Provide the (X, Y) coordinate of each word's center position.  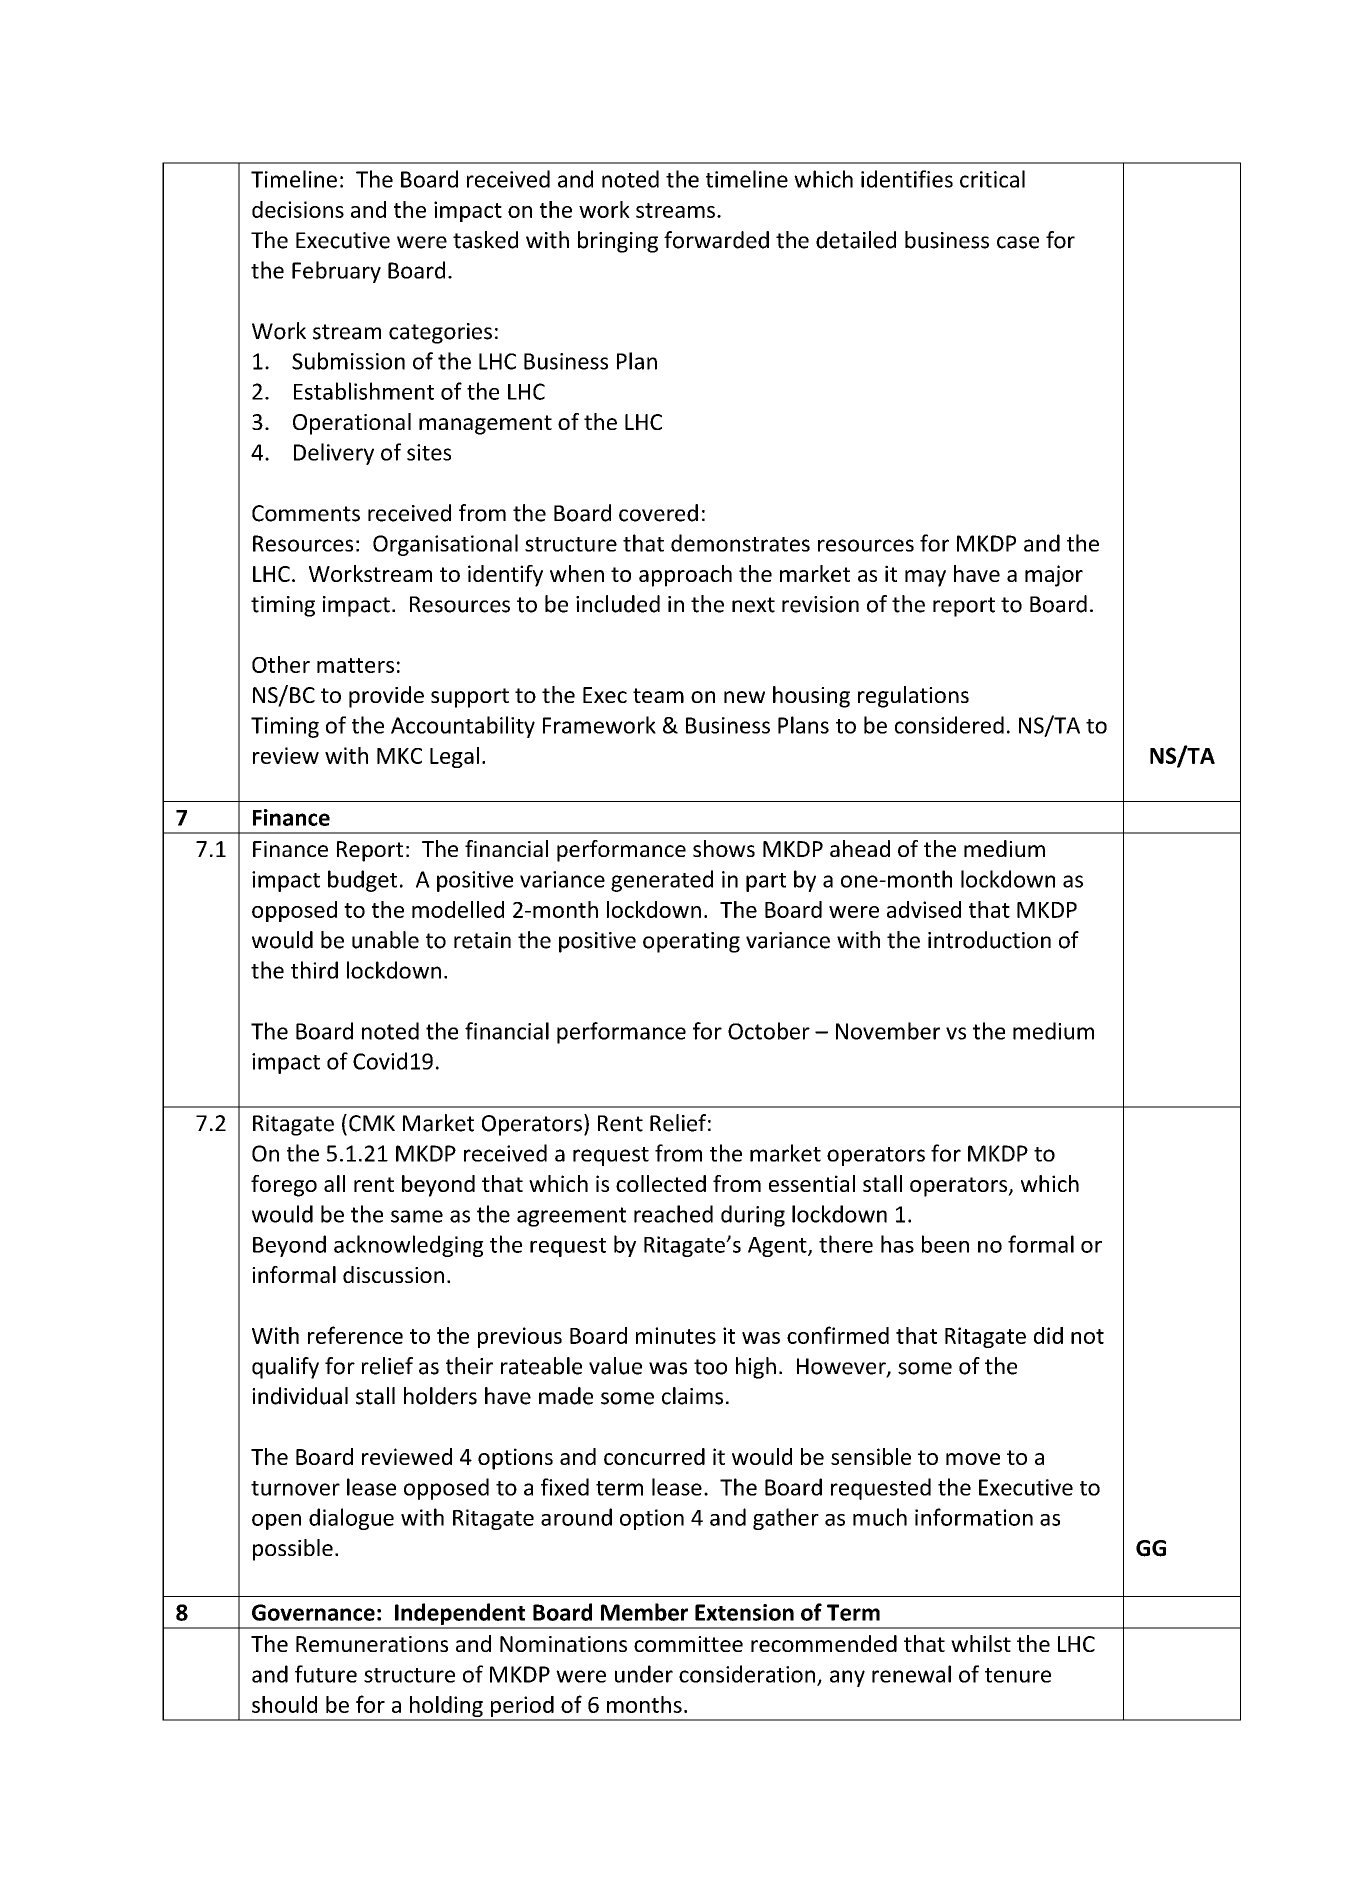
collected (661, 1183)
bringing (618, 242)
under (644, 1674)
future (326, 1674)
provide (386, 697)
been (945, 1244)
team (658, 695)
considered (949, 725)
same (417, 1216)
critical (992, 179)
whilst (981, 1643)
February (336, 272)
